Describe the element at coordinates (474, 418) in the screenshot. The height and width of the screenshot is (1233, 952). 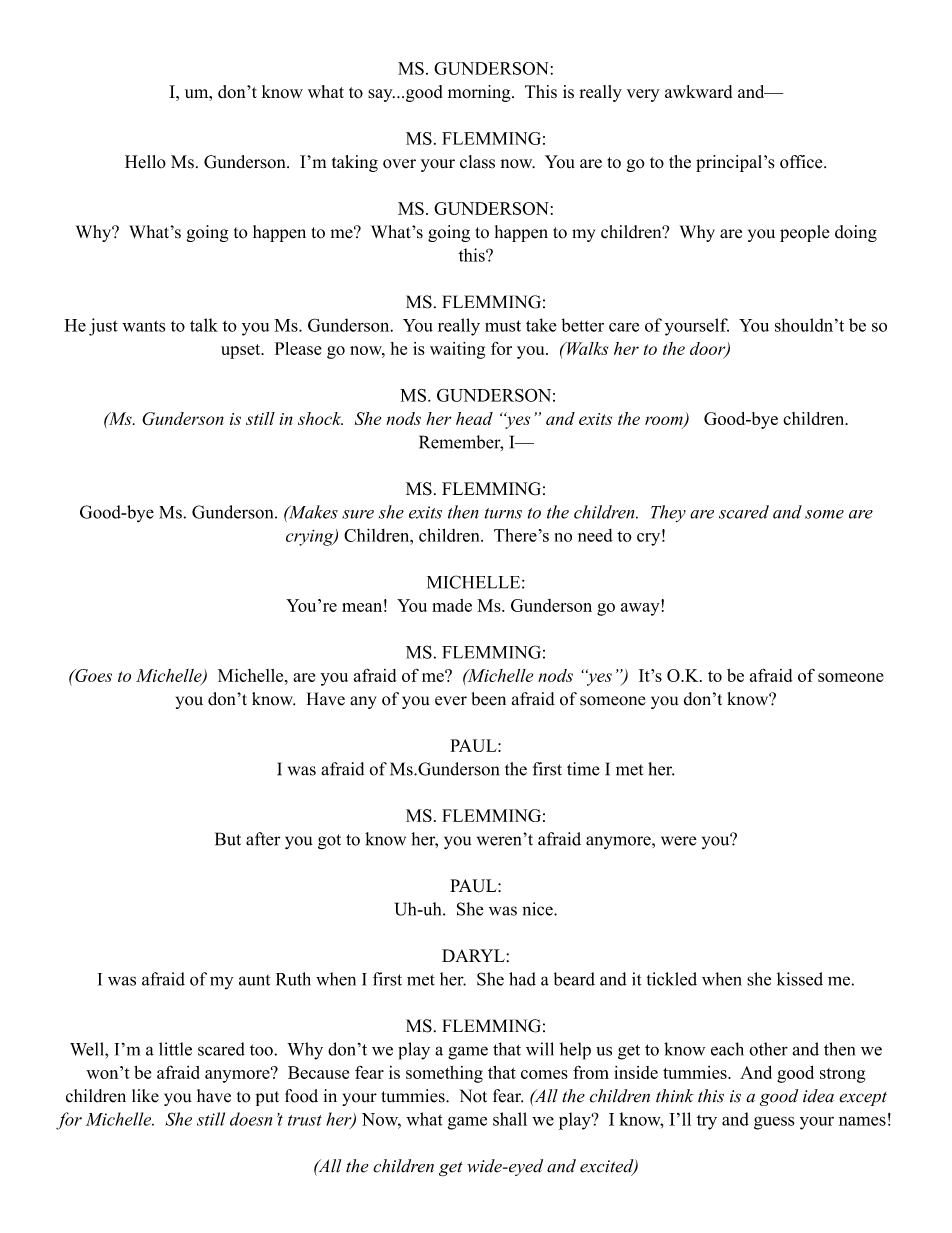
I see `head` at that location.
